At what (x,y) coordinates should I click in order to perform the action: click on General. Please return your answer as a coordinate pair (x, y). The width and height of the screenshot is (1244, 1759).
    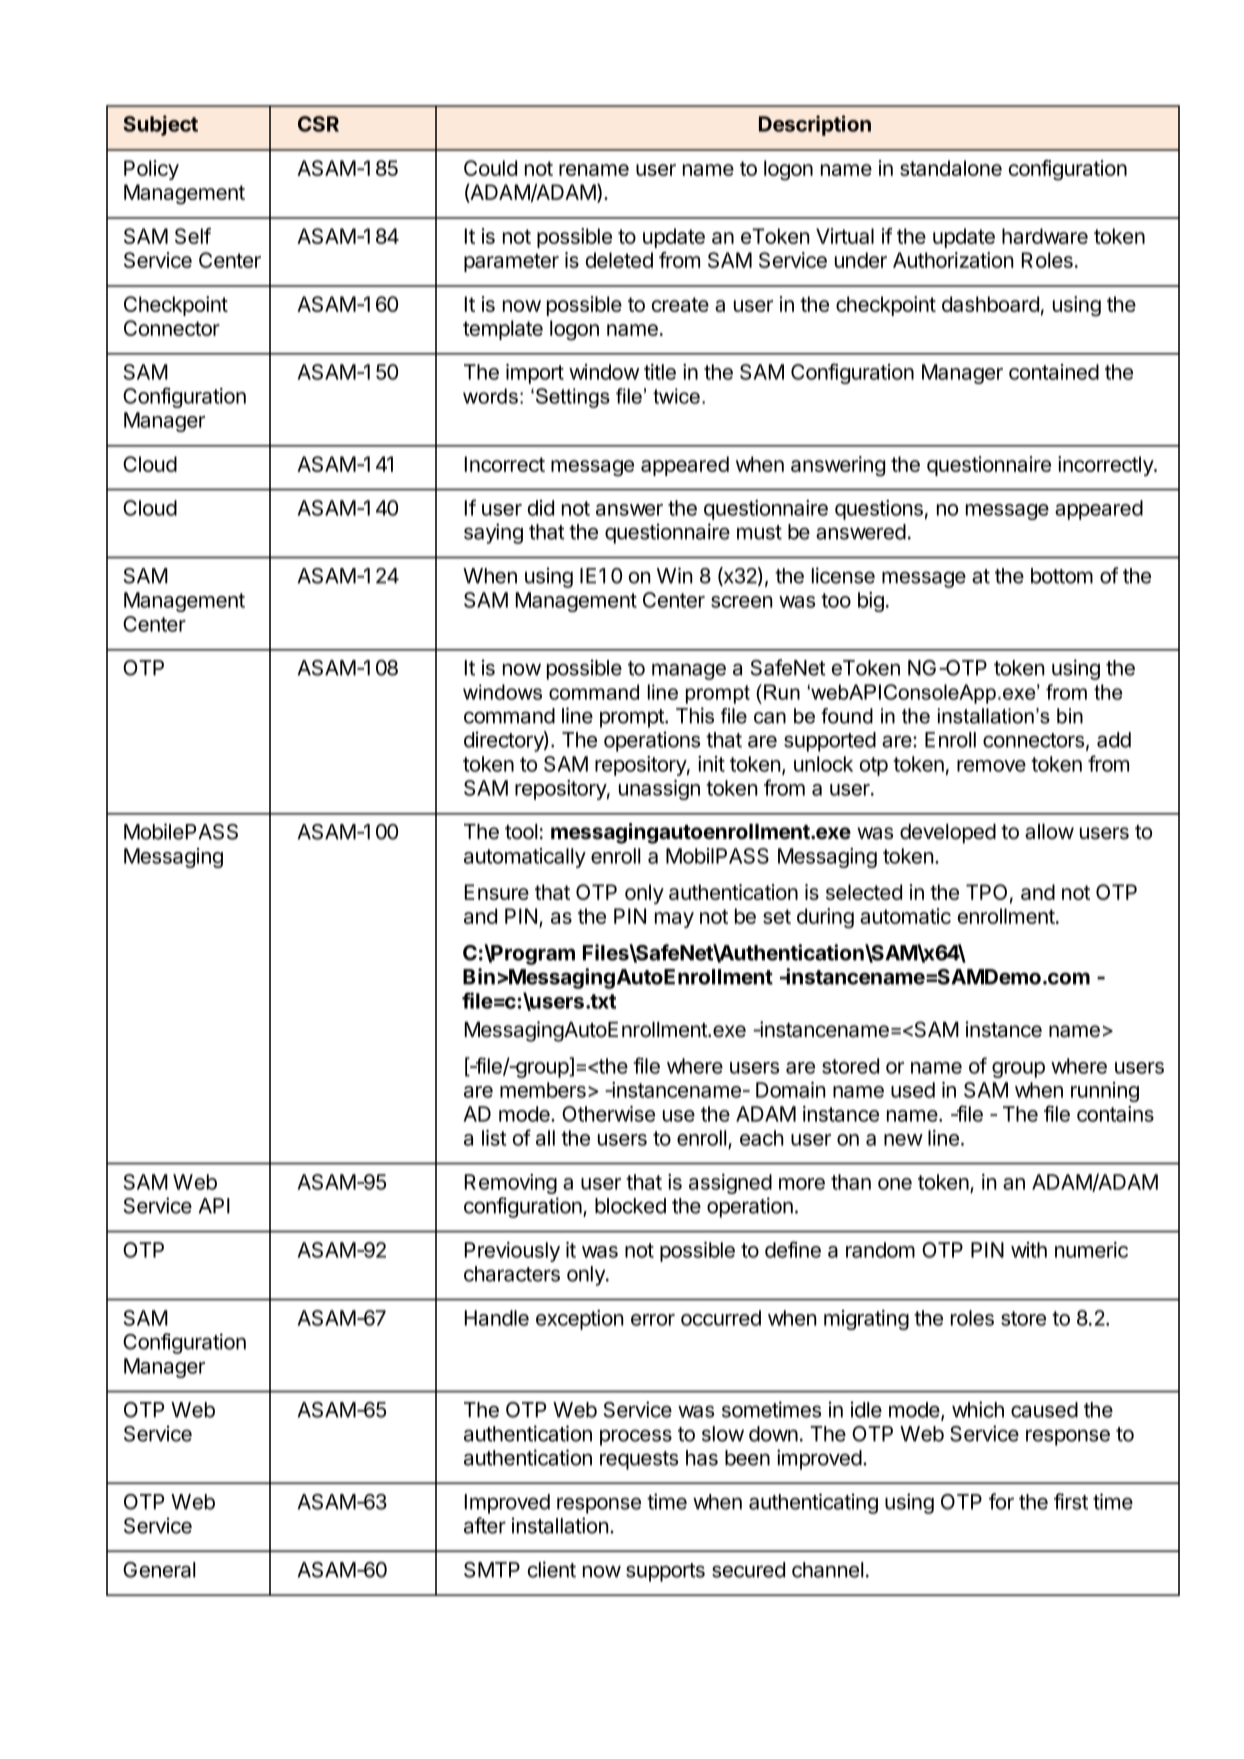
    Looking at the image, I should click on (159, 1570).
